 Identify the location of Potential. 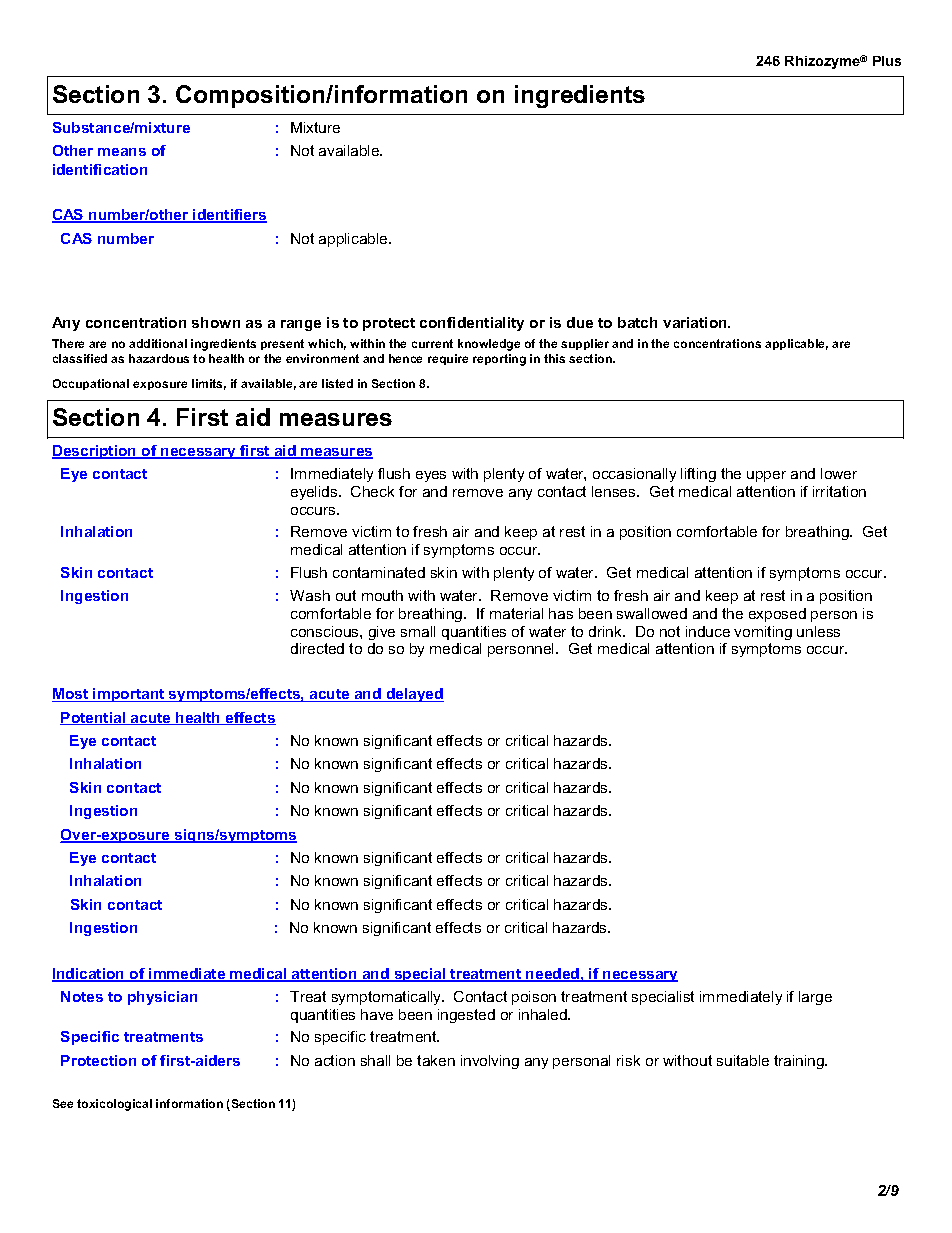
(94, 718).
